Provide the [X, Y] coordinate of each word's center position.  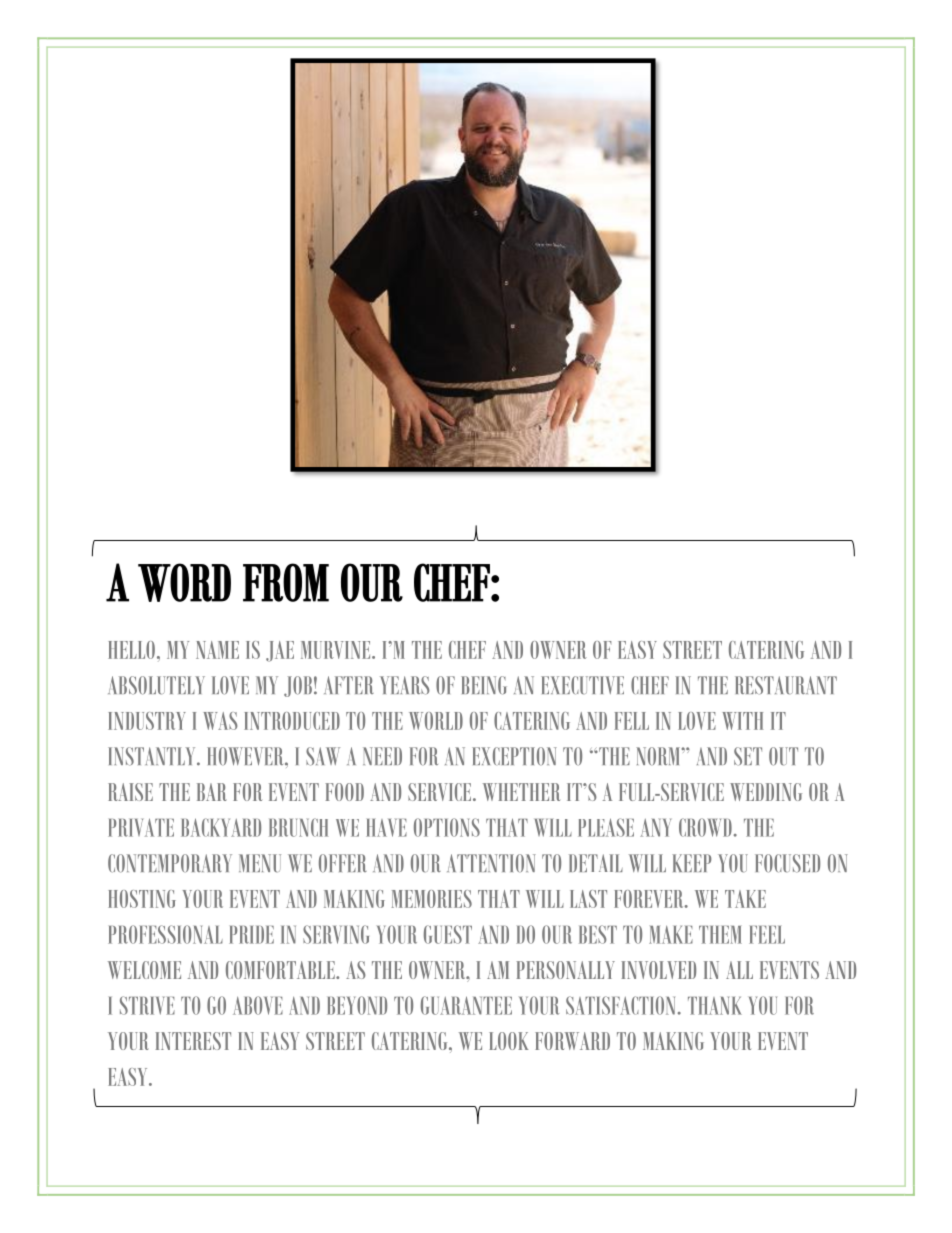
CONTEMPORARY [170, 863]
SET [748, 756]
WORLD [436, 721]
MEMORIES [431, 899]
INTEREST [193, 1041]
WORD [184, 582]
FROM [286, 582]
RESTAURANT [786, 685]
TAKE [745, 899]
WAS [220, 721]
